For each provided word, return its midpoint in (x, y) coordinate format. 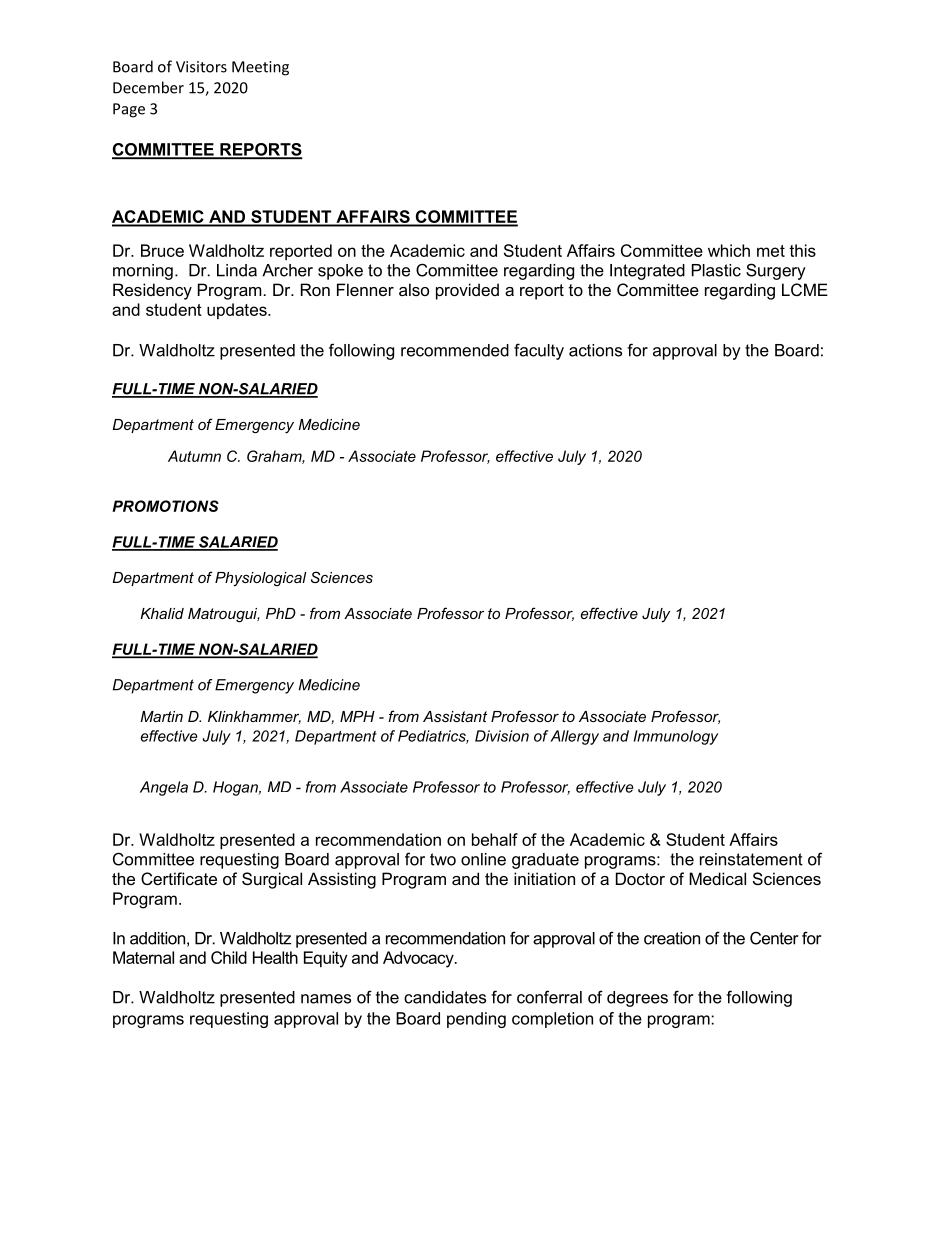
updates (238, 311)
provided (467, 291)
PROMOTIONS (165, 506)
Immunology (676, 737)
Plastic (716, 270)
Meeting (260, 68)
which (729, 250)
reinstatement (751, 859)
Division (502, 736)
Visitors (201, 67)
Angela (164, 788)
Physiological (261, 579)
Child (229, 957)
